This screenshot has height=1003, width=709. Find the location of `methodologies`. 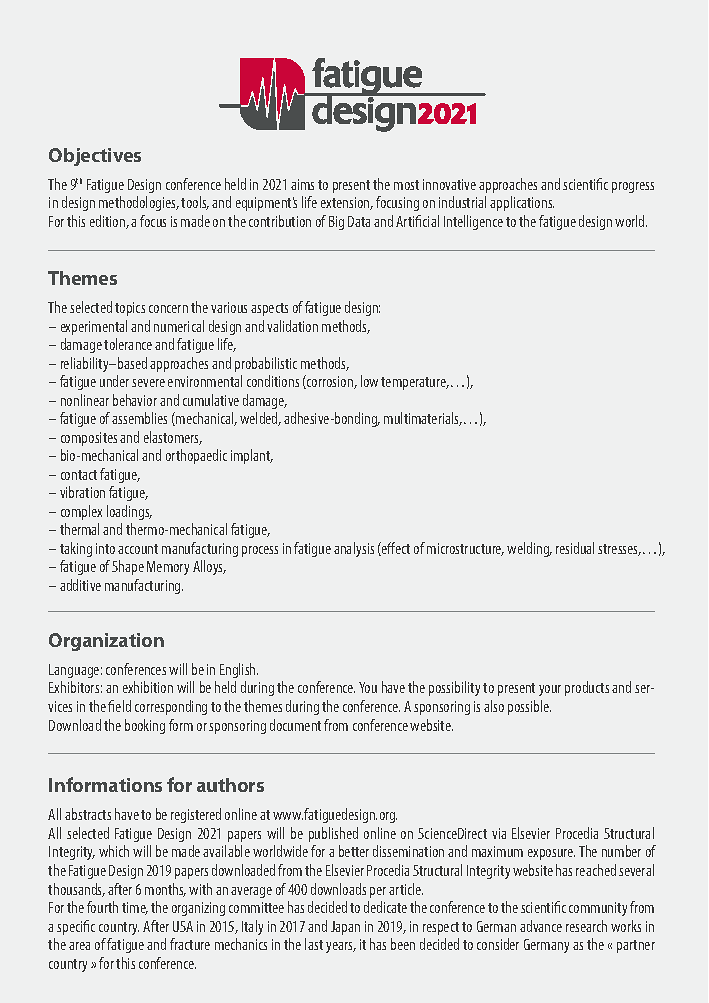

methodologies is located at coordinates (138, 203).
